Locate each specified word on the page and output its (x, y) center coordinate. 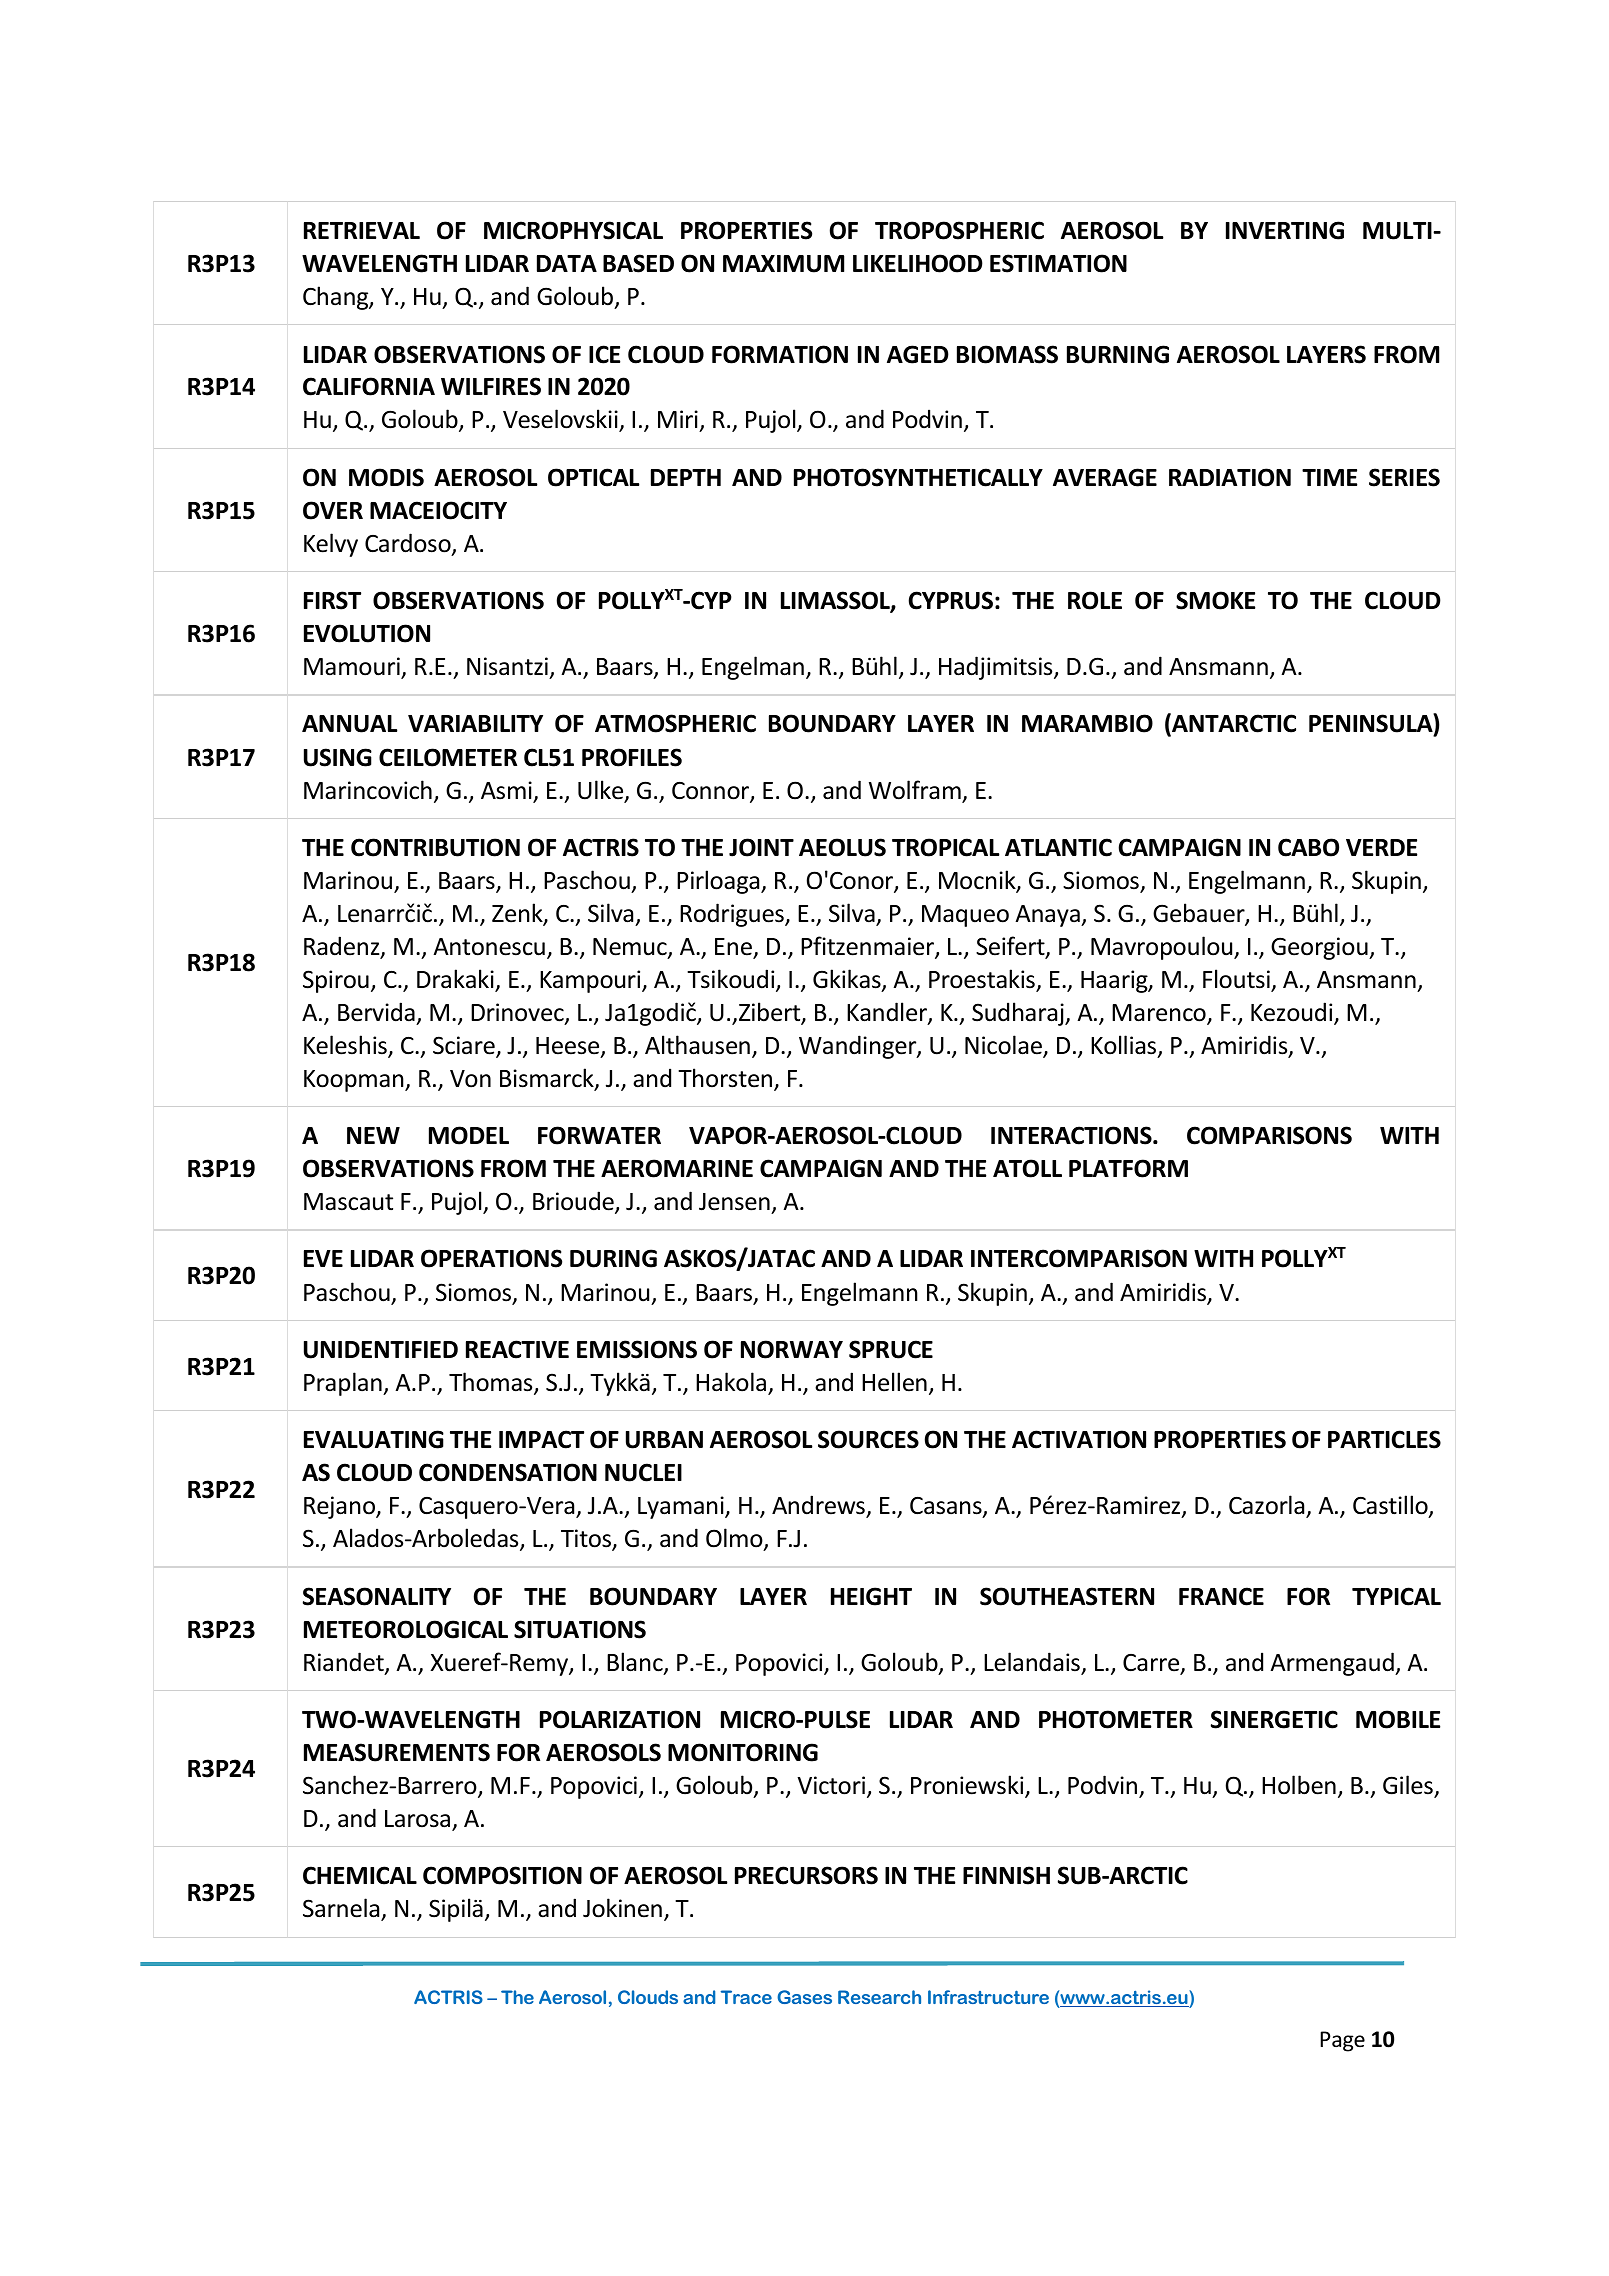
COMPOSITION (502, 1875)
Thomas (492, 1383)
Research (879, 1997)
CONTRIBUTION (435, 847)
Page (1342, 2041)
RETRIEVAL (362, 230)
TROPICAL (945, 847)
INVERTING (1285, 230)
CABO (1308, 847)
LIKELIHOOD (918, 263)
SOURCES (868, 1439)
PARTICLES (1384, 1439)
